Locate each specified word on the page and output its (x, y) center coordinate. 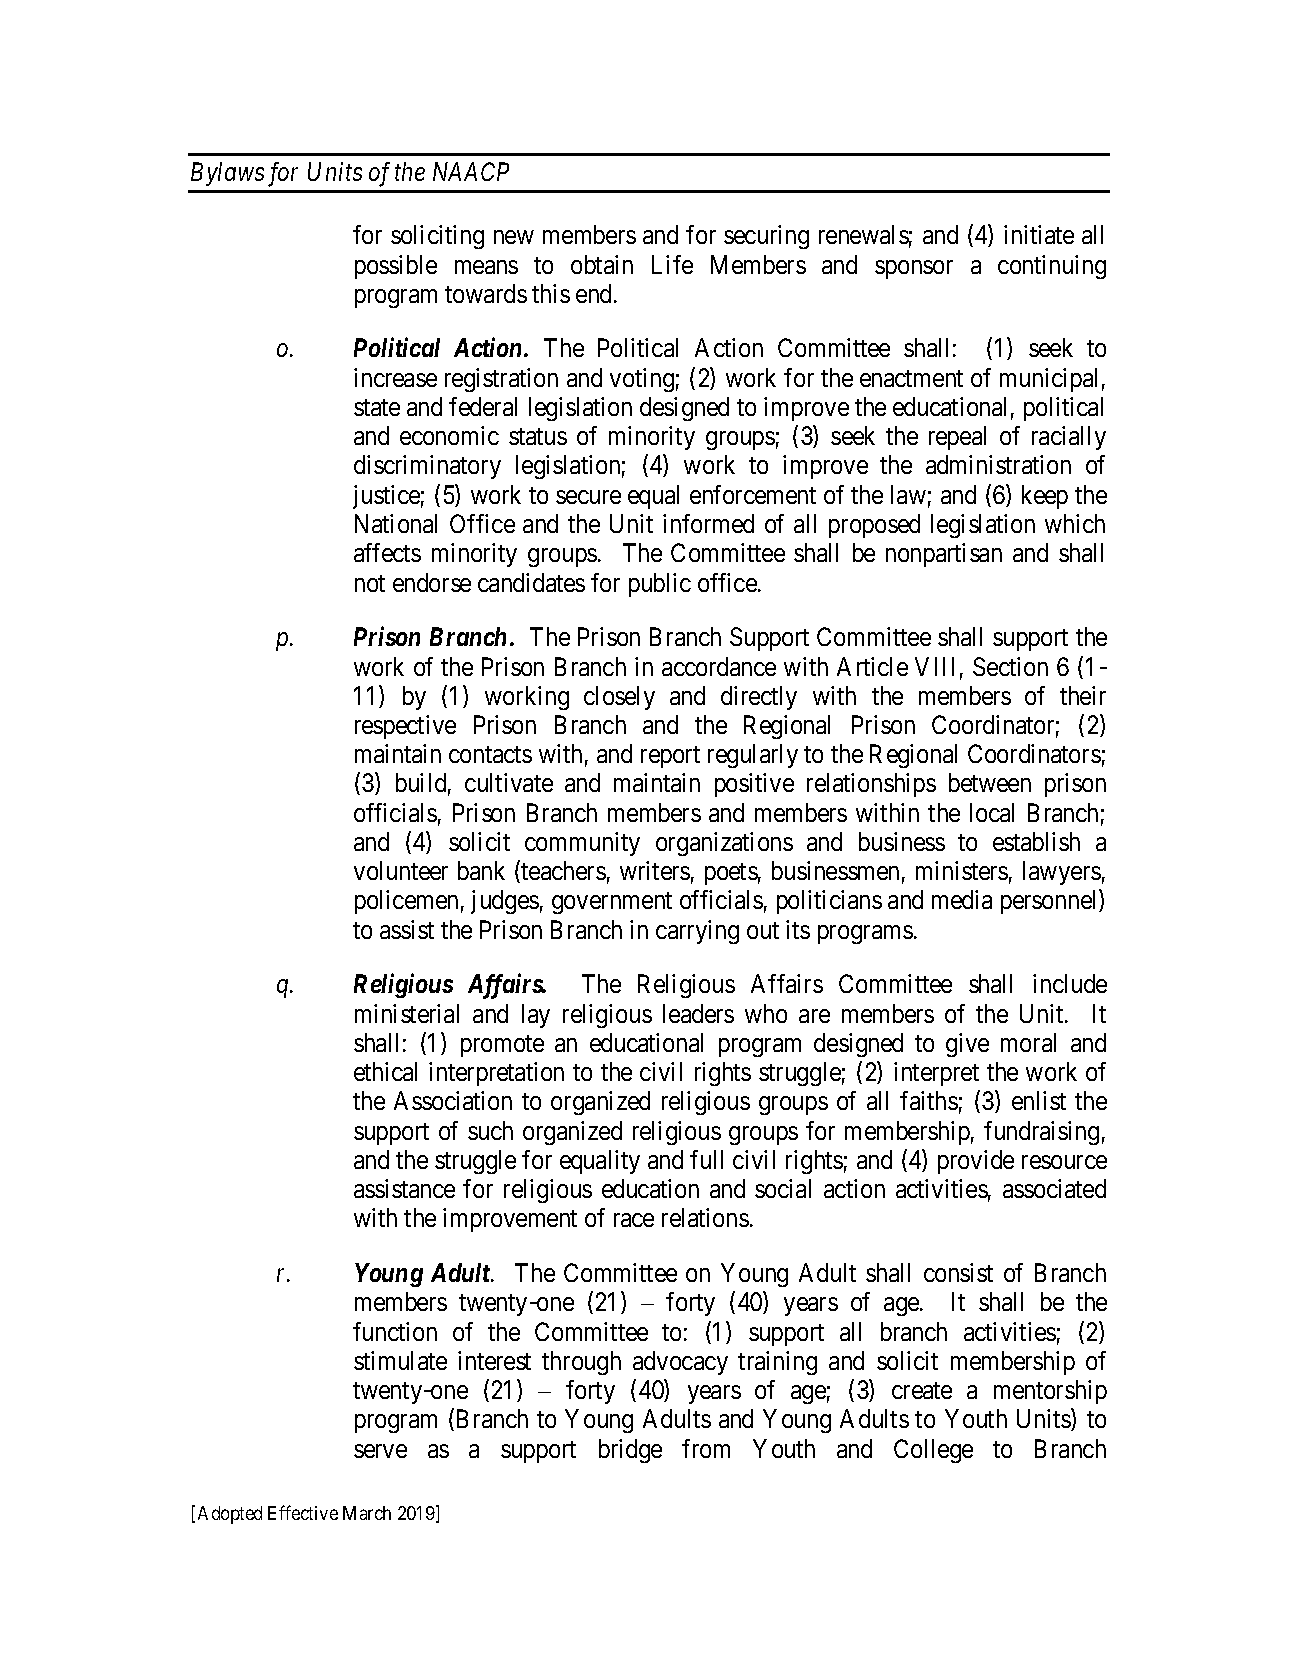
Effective (303, 1512)
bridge (630, 1451)
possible (396, 267)
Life (672, 264)
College (933, 1451)
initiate (1039, 234)
